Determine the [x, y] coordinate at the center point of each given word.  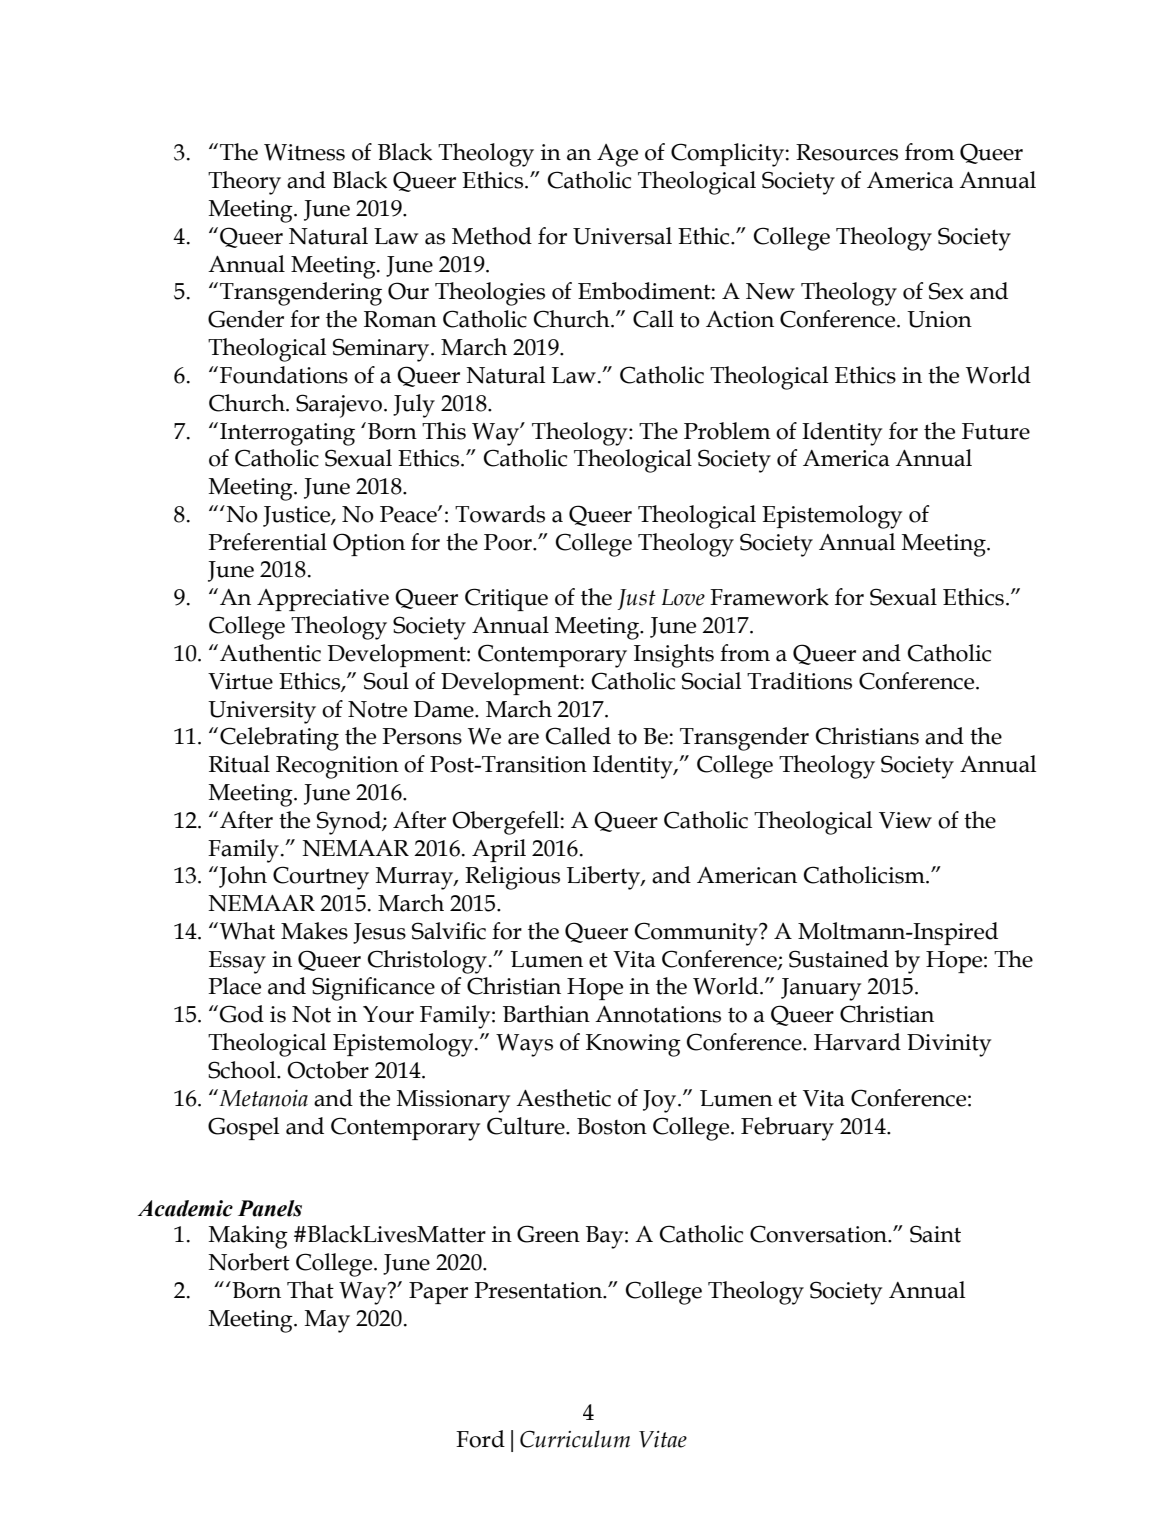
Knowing [633, 1045]
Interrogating [287, 434]
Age [617, 155]
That [310, 1290]
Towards [500, 514]
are [523, 739]
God [242, 1014]
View [905, 820]
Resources [847, 152]
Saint [935, 1234]
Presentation [539, 1290]
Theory [244, 183]
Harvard [857, 1042]
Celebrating [279, 739]
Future [996, 431]
